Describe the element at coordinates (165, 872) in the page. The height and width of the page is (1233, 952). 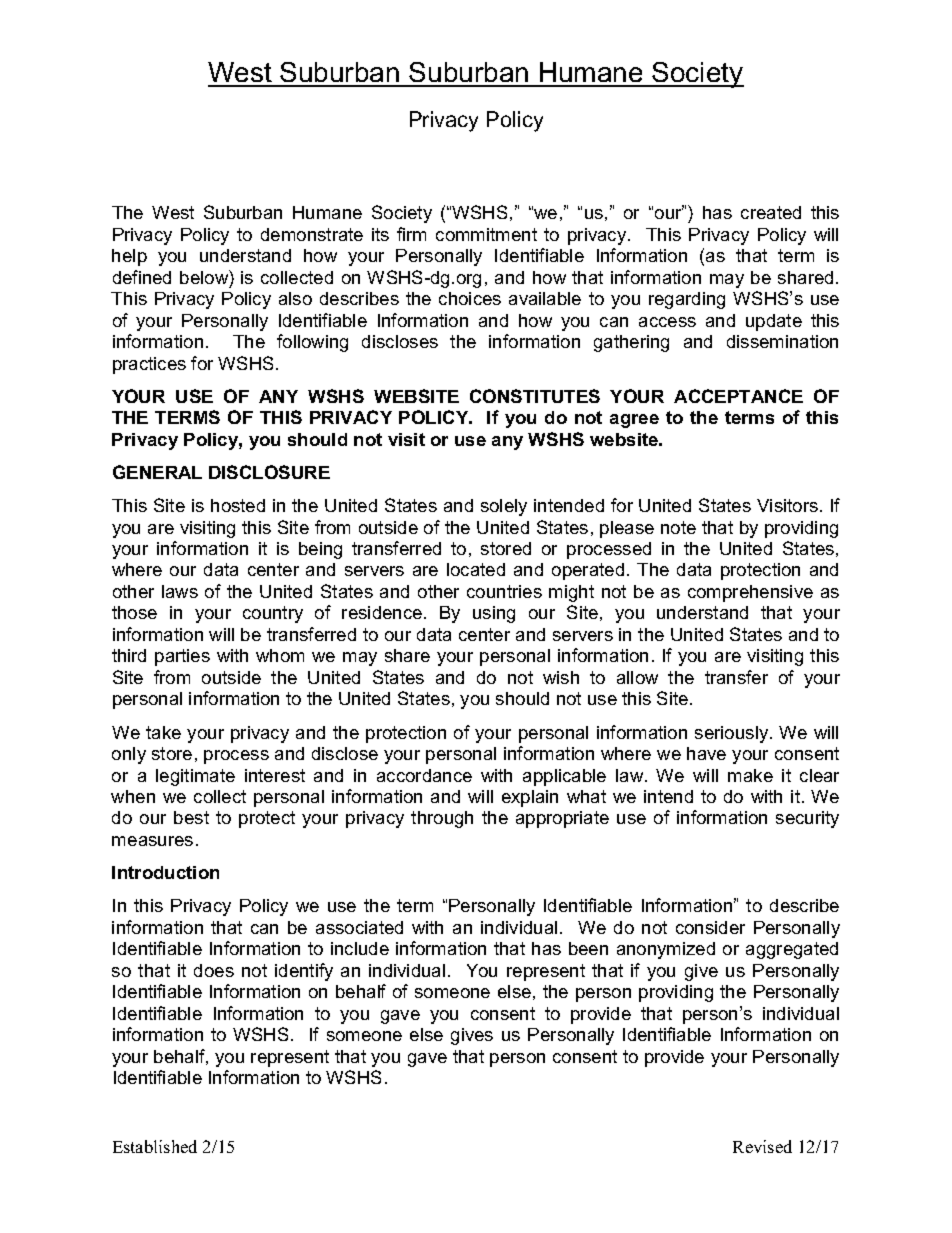
I see `Introduction` at that location.
